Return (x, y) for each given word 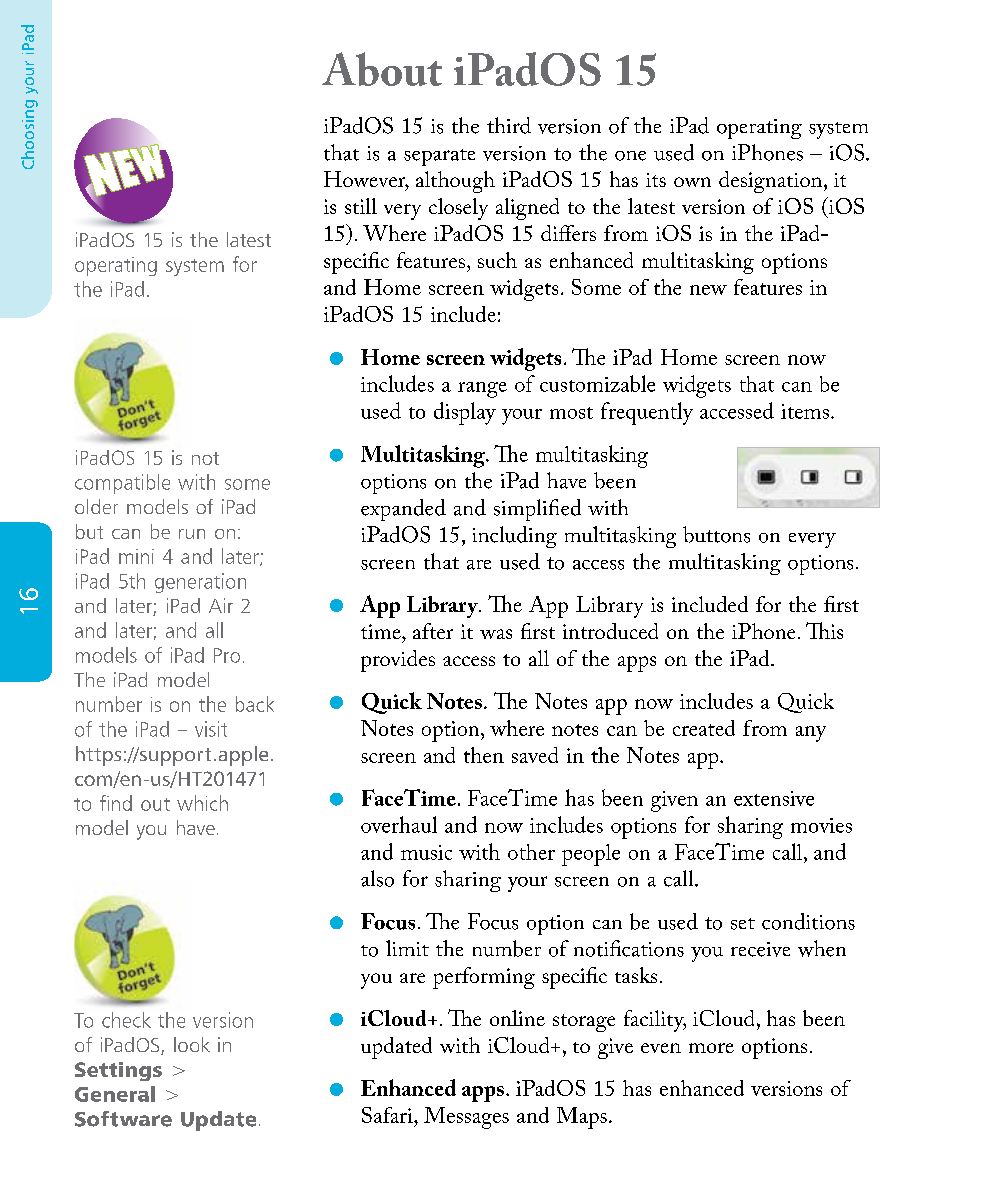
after (433, 631)
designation (770, 182)
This (824, 630)
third (509, 125)
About (382, 69)
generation (200, 583)
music (426, 852)
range (482, 390)
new (708, 290)
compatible (122, 484)
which (202, 803)
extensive (774, 798)
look (192, 1044)
